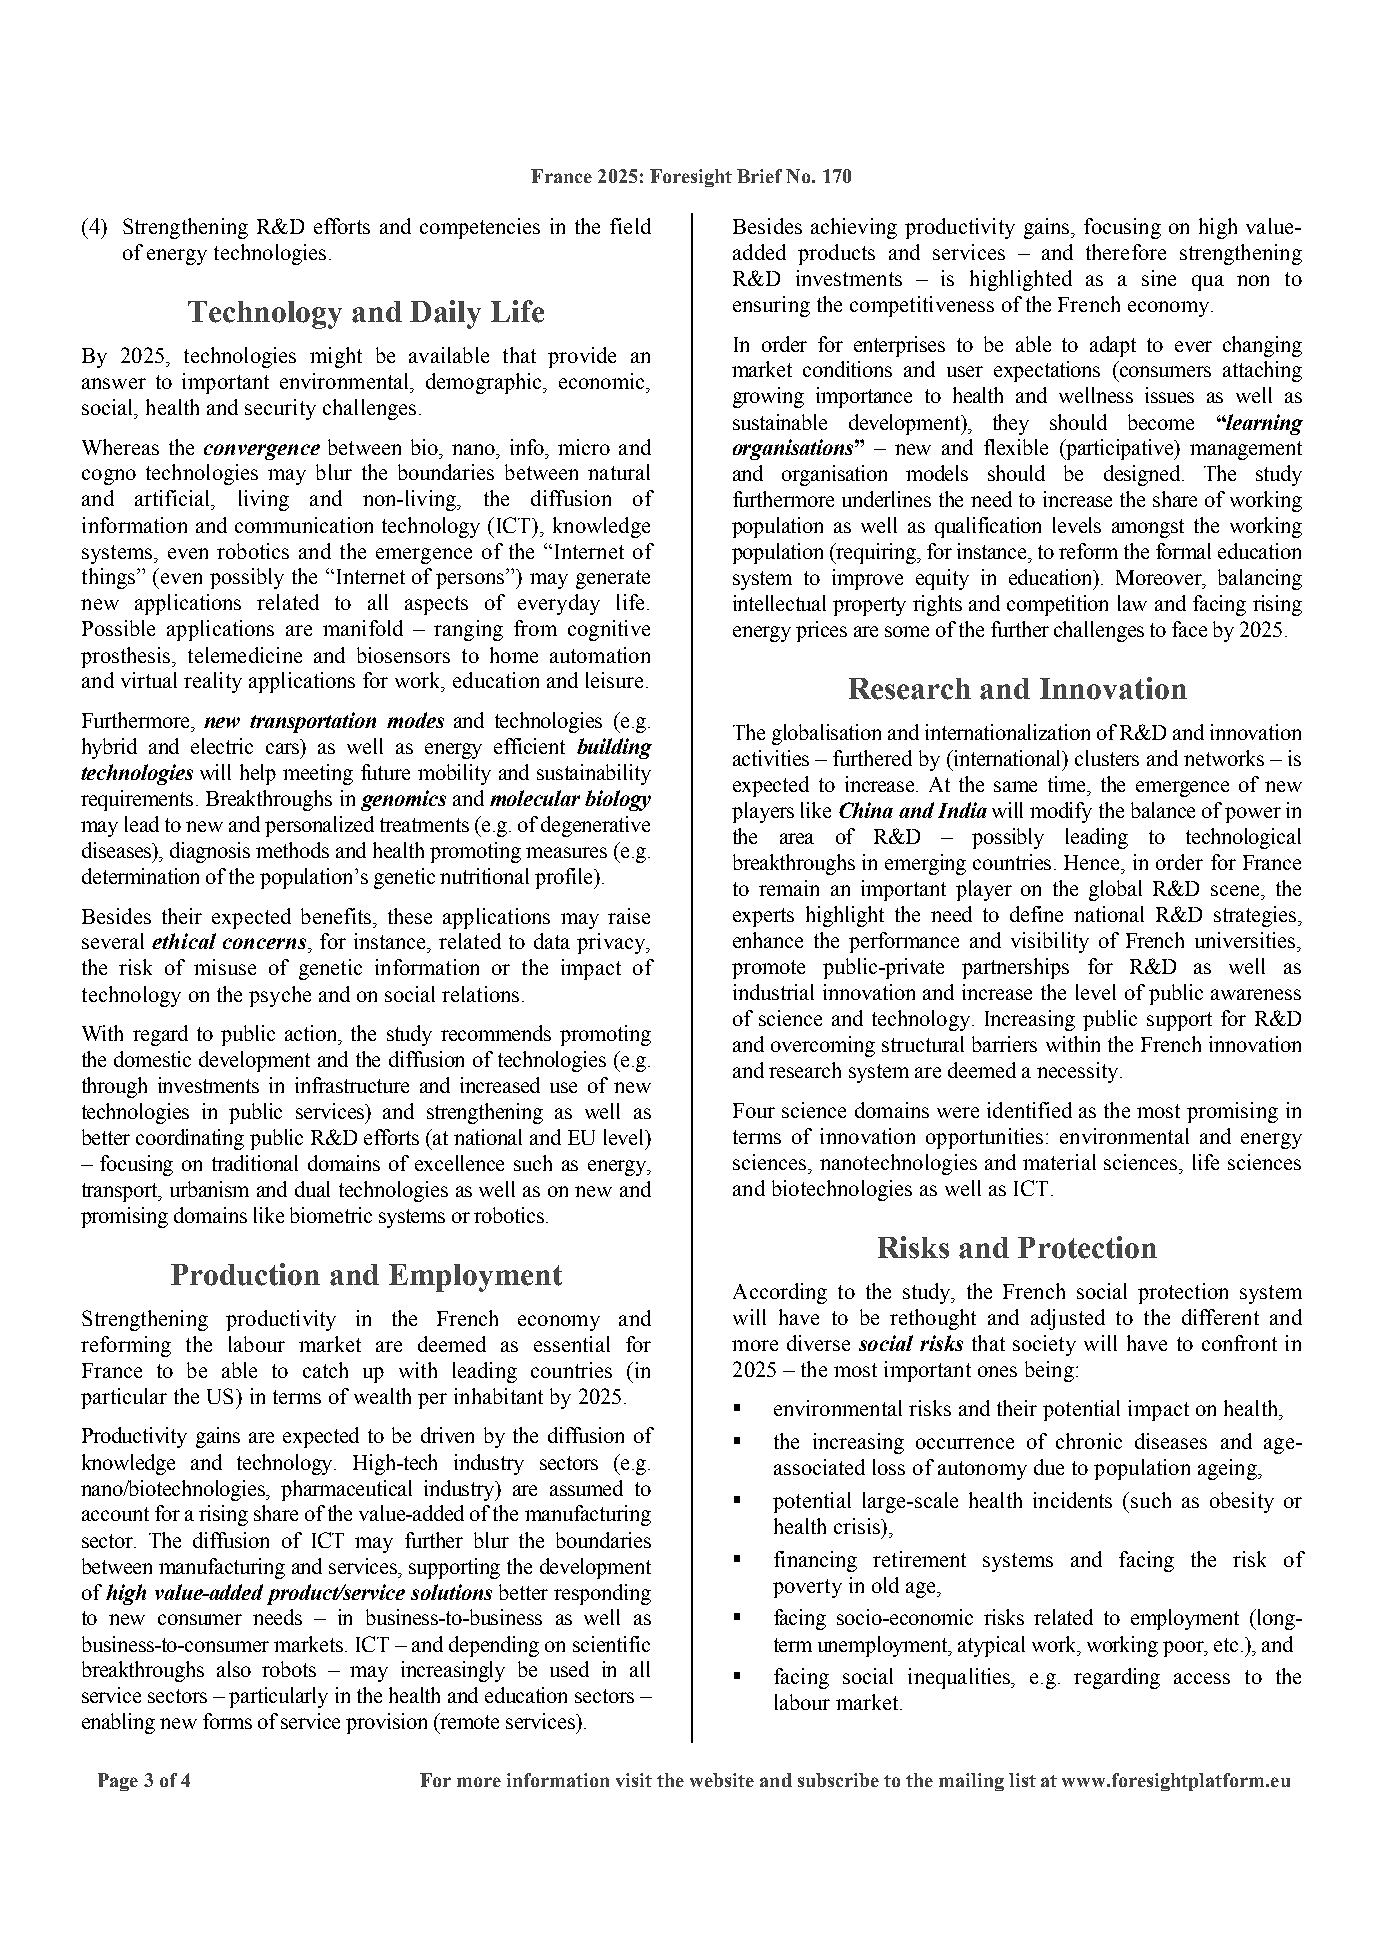 Image resolution: width=1383 pixels, height=1957 pixels. I want to click on therefore, so click(1126, 252).
